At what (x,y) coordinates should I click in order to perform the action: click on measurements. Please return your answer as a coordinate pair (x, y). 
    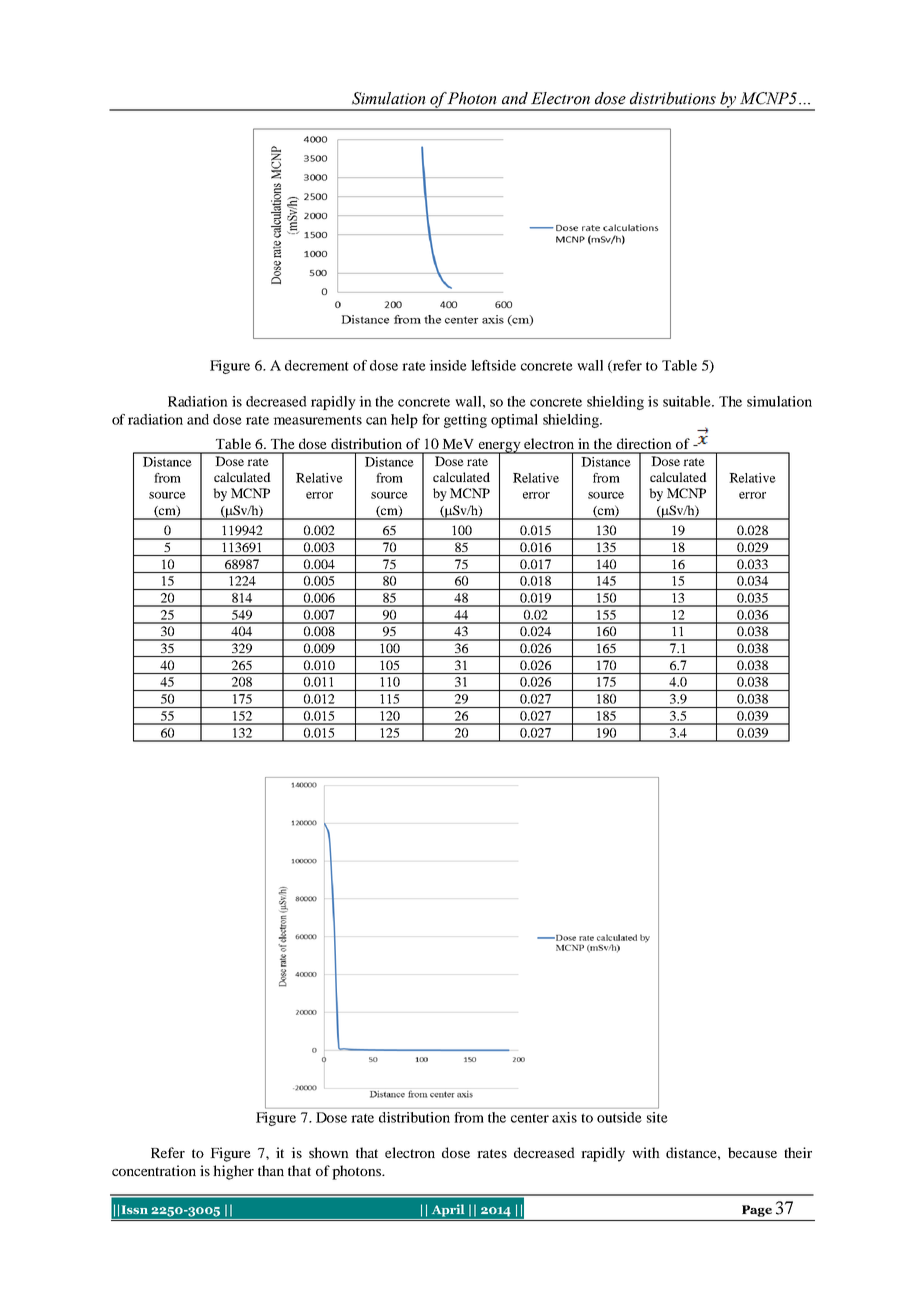
    Looking at the image, I should click on (317, 420).
